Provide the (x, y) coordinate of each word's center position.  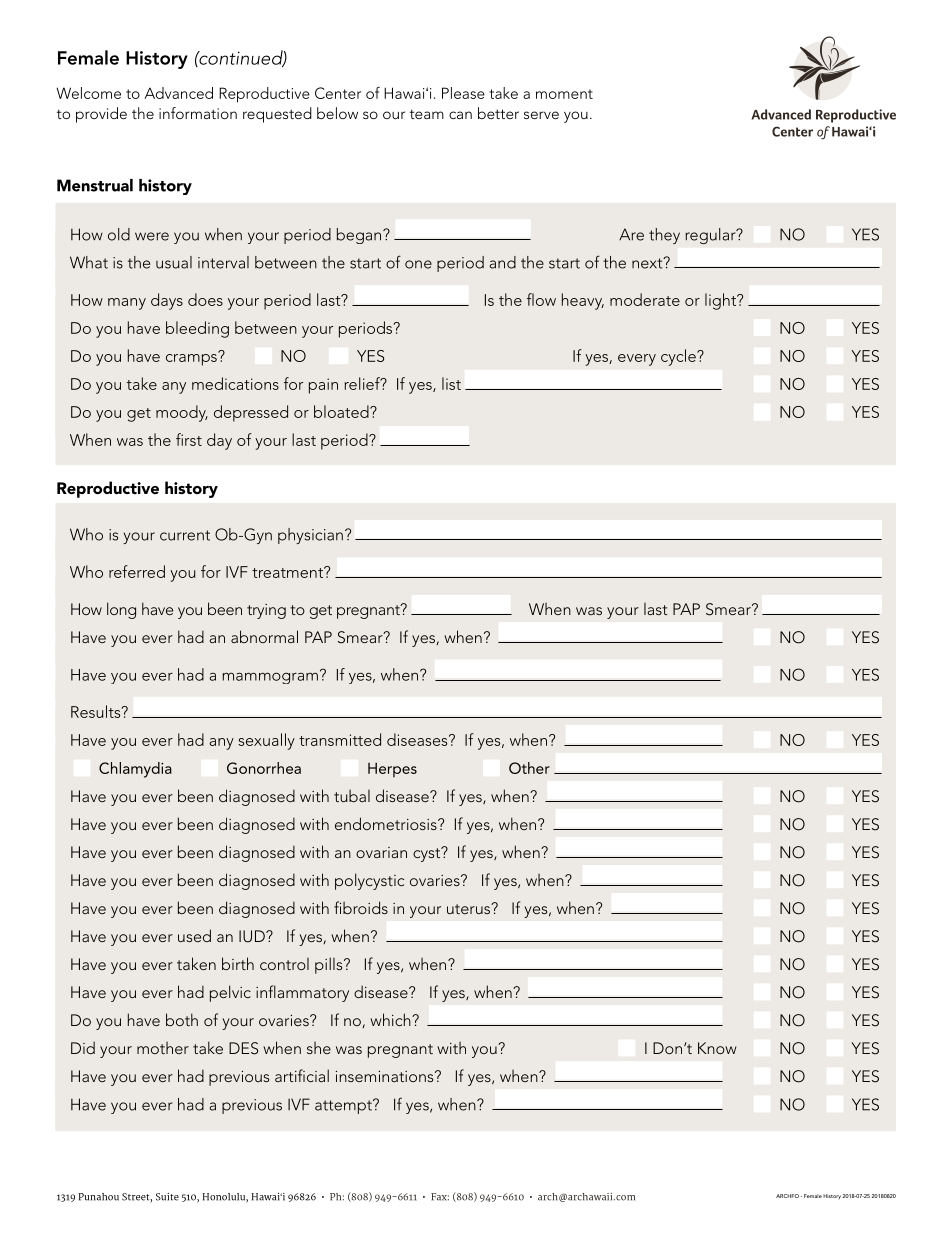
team (427, 114)
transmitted (340, 739)
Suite (167, 1197)
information (198, 113)
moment (564, 94)
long (121, 610)
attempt (344, 1106)
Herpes (392, 769)
